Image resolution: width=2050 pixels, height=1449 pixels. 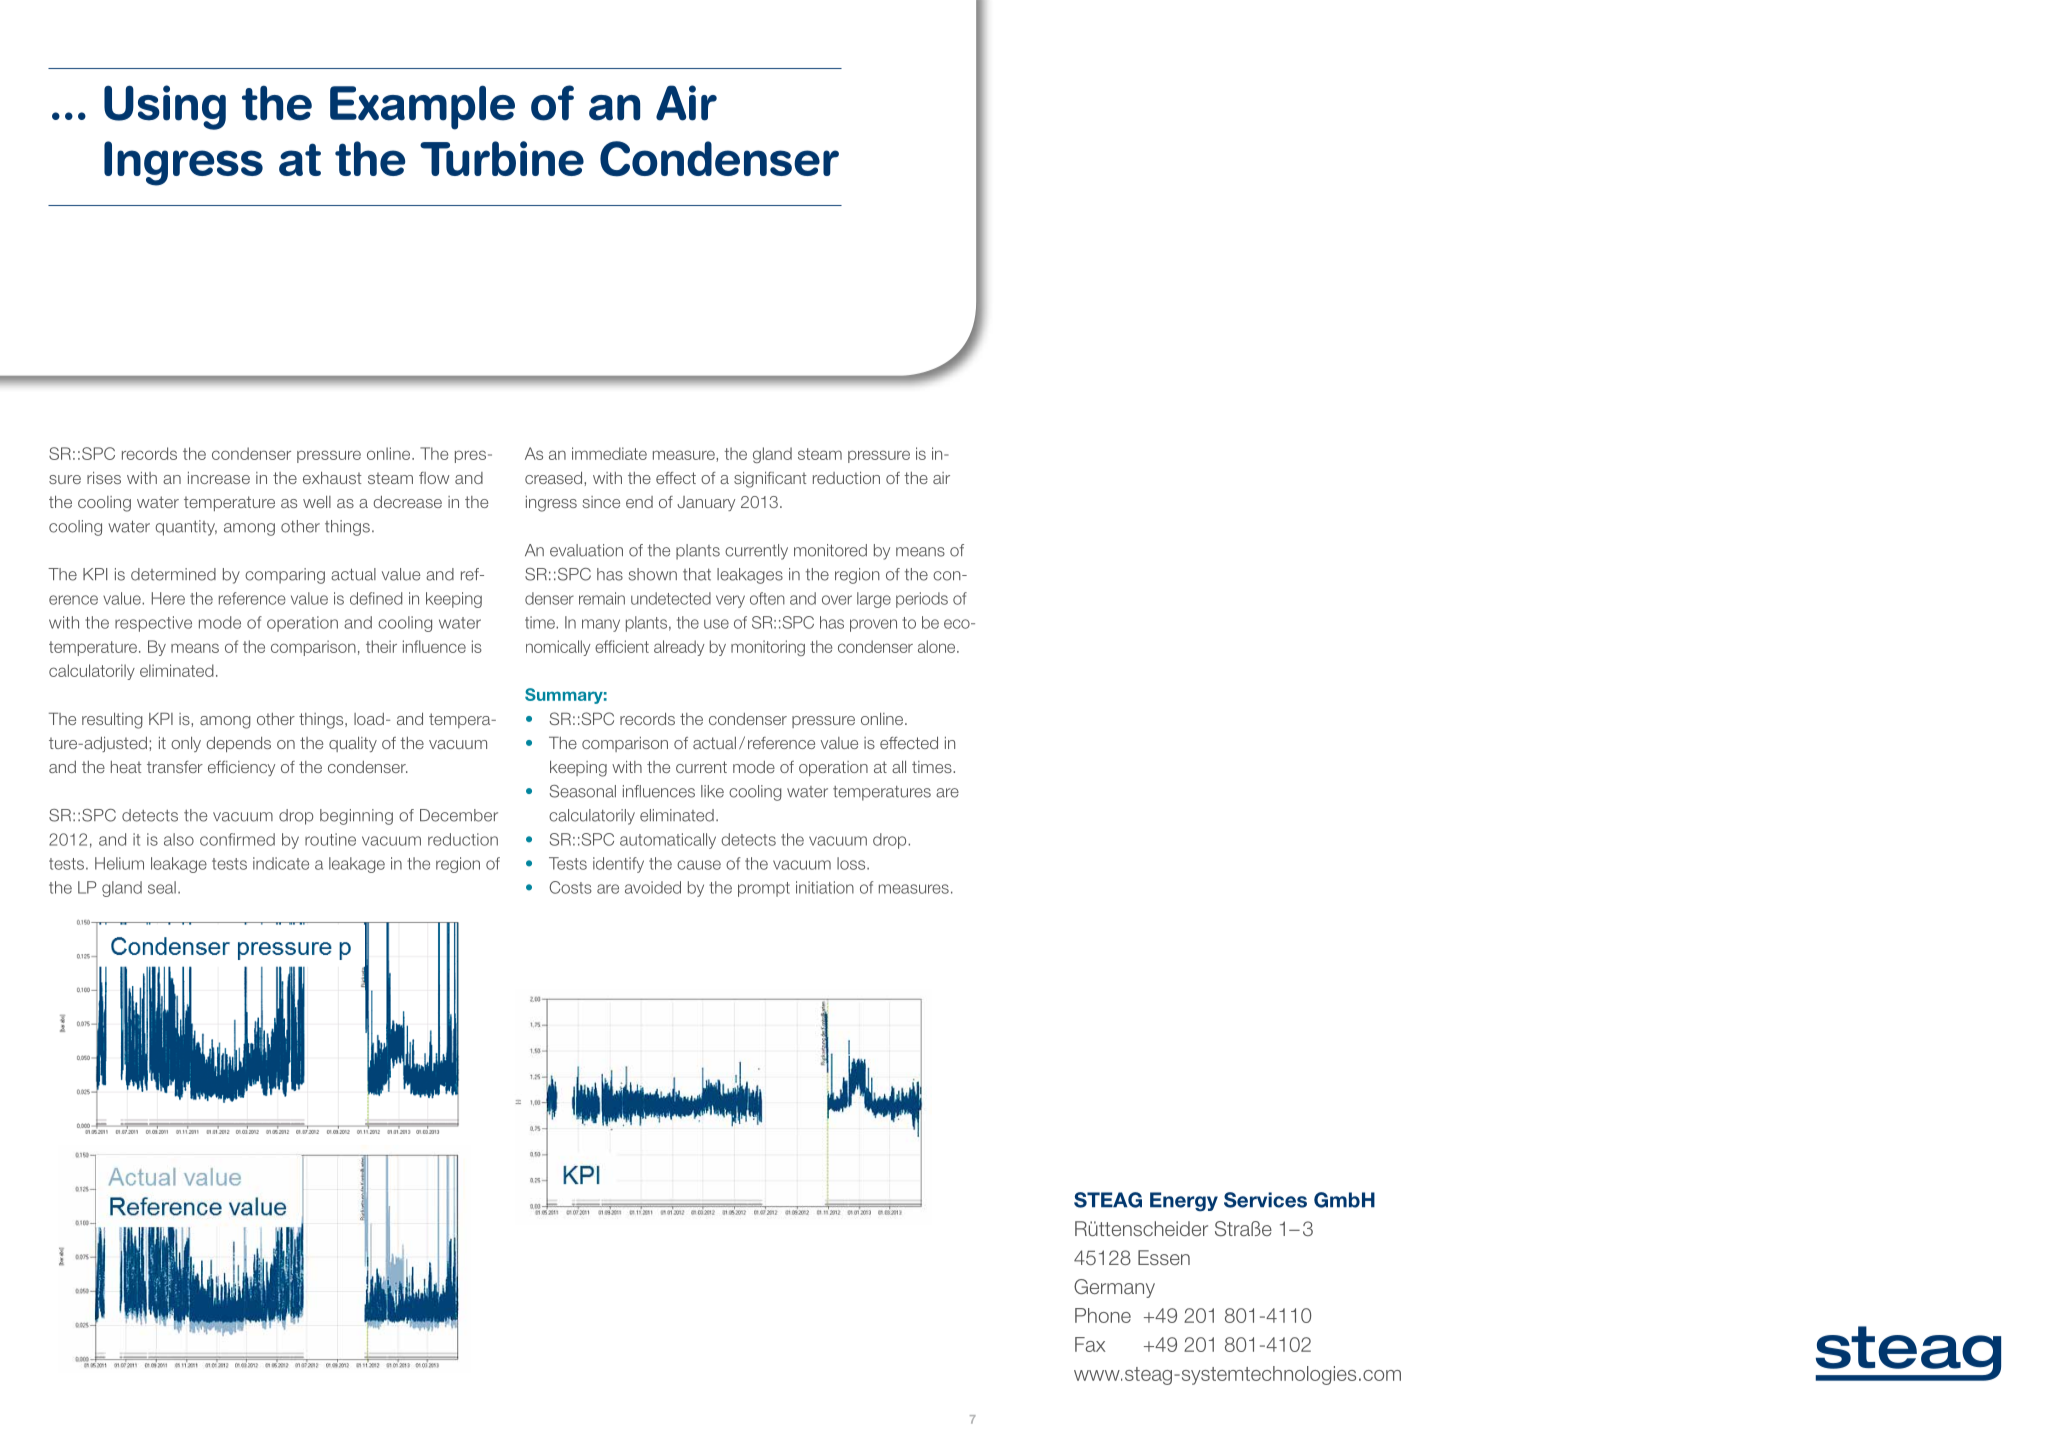 I want to click on increase, so click(x=219, y=478).
